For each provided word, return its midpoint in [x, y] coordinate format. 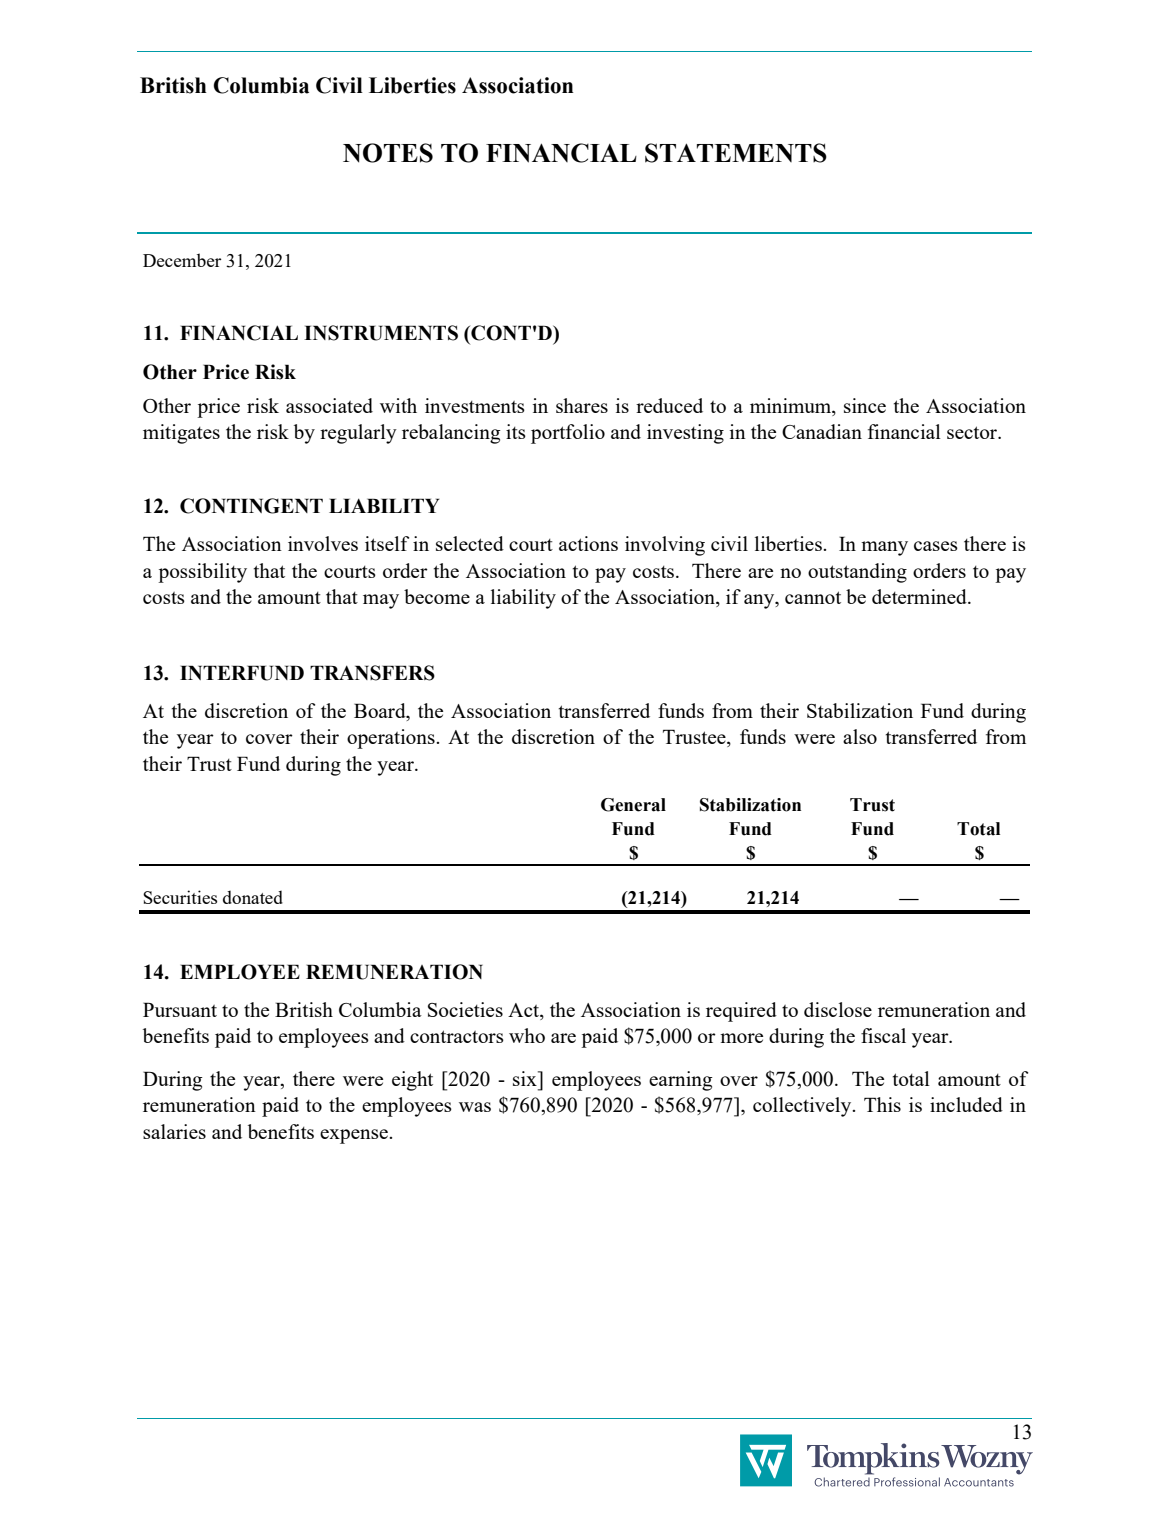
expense [355, 1136]
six [526, 1078]
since [865, 405]
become [437, 596]
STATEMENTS [736, 153]
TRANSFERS [372, 673]
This [882, 1104]
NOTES [388, 153]
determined [920, 596]
